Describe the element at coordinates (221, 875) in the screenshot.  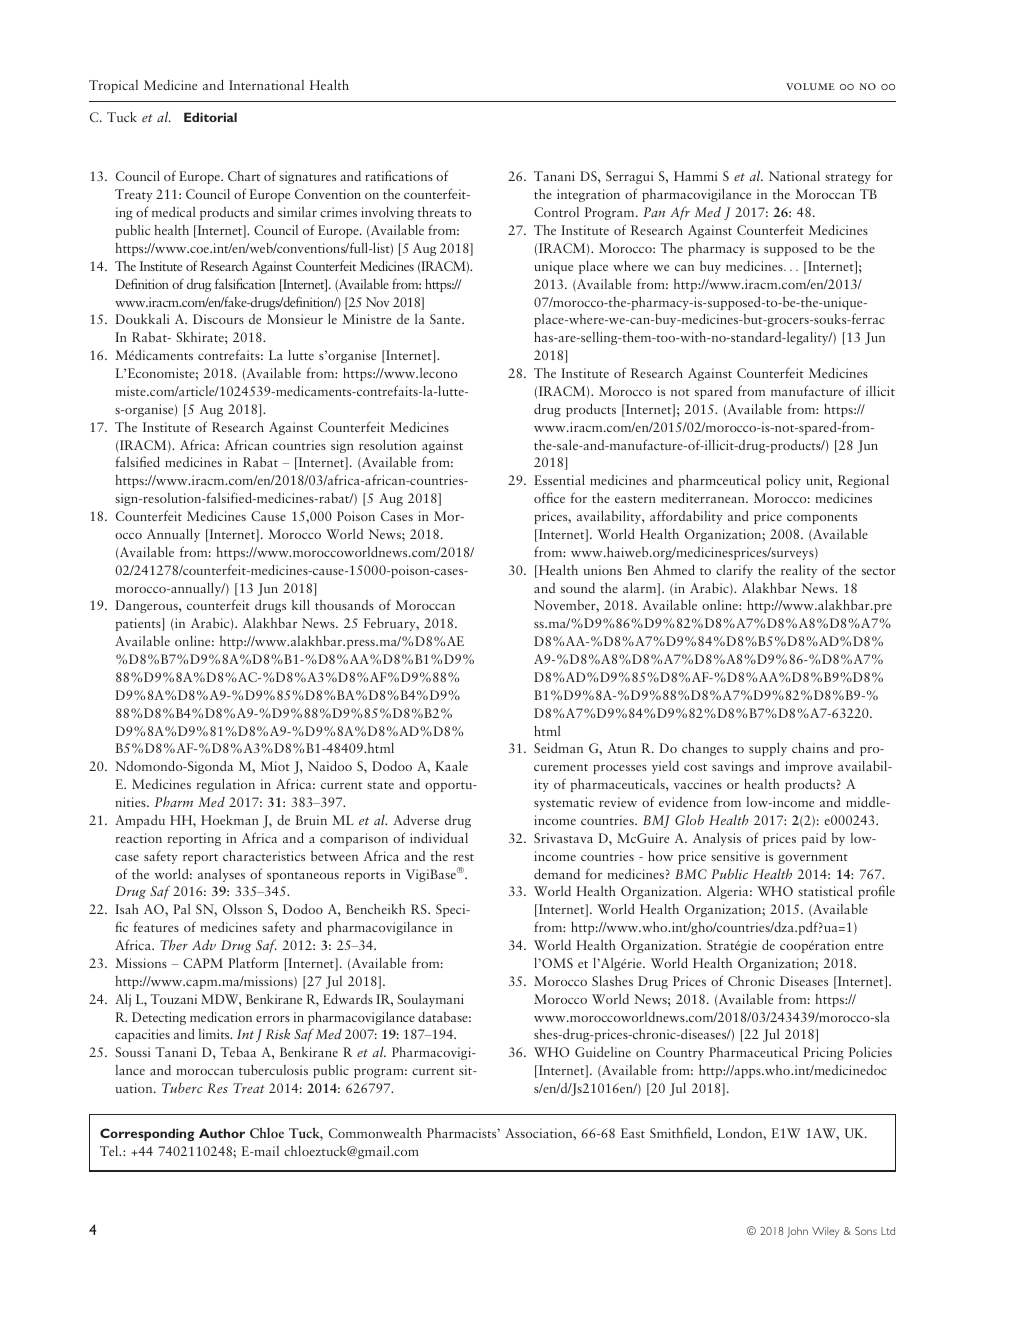
I see `analyses` at that location.
